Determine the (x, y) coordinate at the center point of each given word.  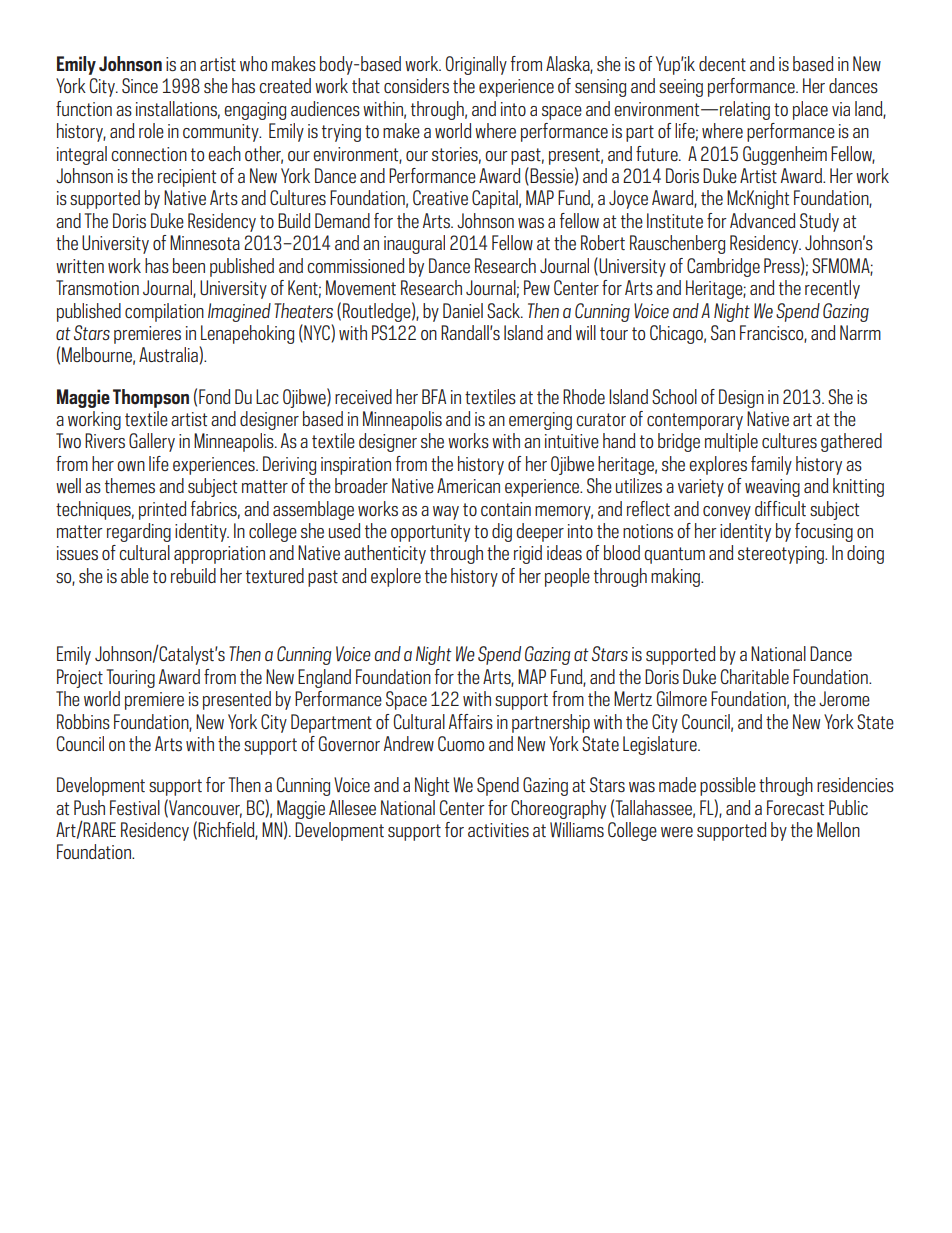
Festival (135, 807)
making (676, 577)
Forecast (795, 807)
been (189, 265)
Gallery (152, 442)
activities (498, 830)
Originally (476, 65)
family (771, 465)
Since (140, 85)
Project (80, 678)
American (468, 485)
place (810, 110)
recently (832, 289)
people (567, 577)
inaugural (414, 244)
